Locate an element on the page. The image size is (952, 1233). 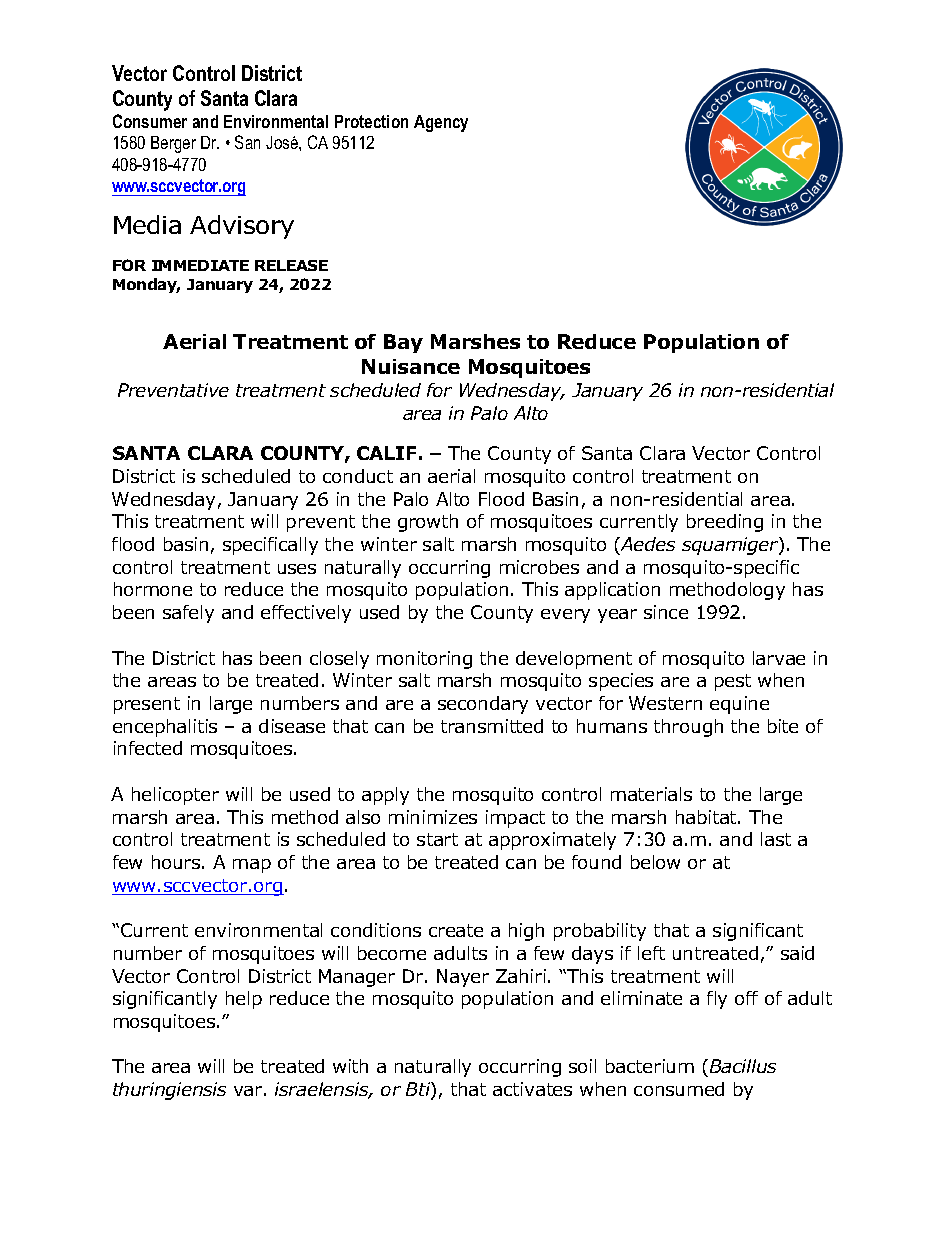
Bay is located at coordinates (403, 343).
